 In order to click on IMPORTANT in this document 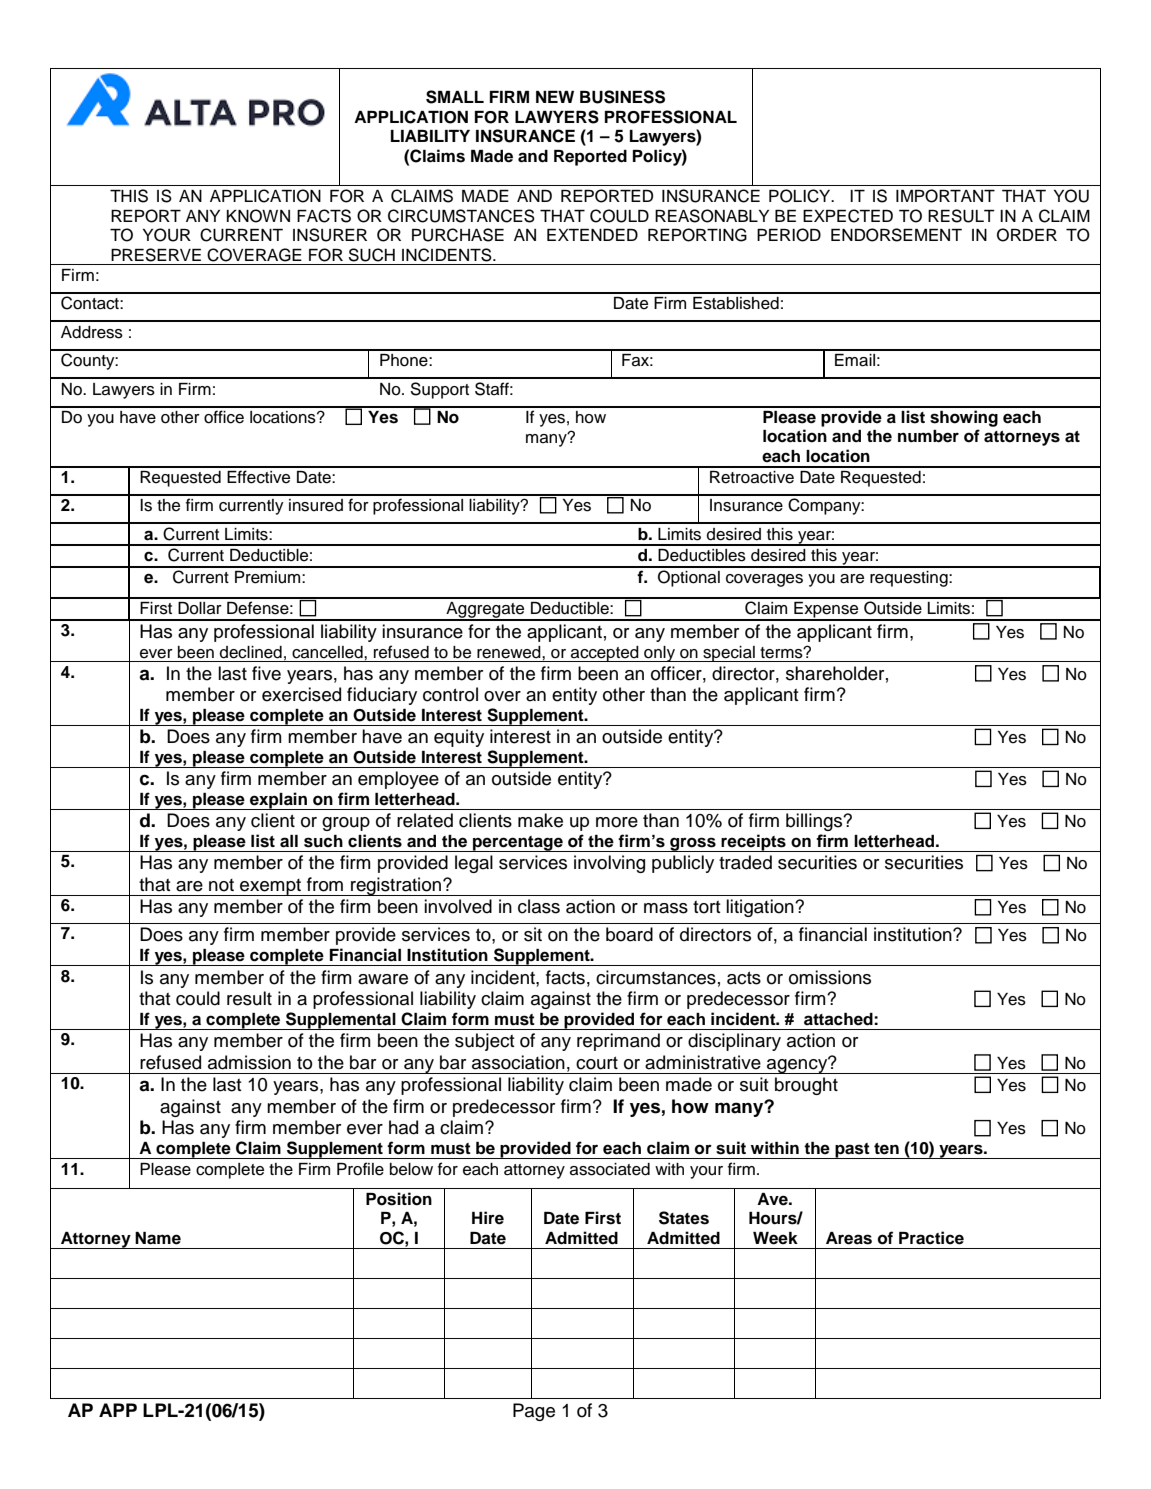, I will do `click(945, 196)`.
